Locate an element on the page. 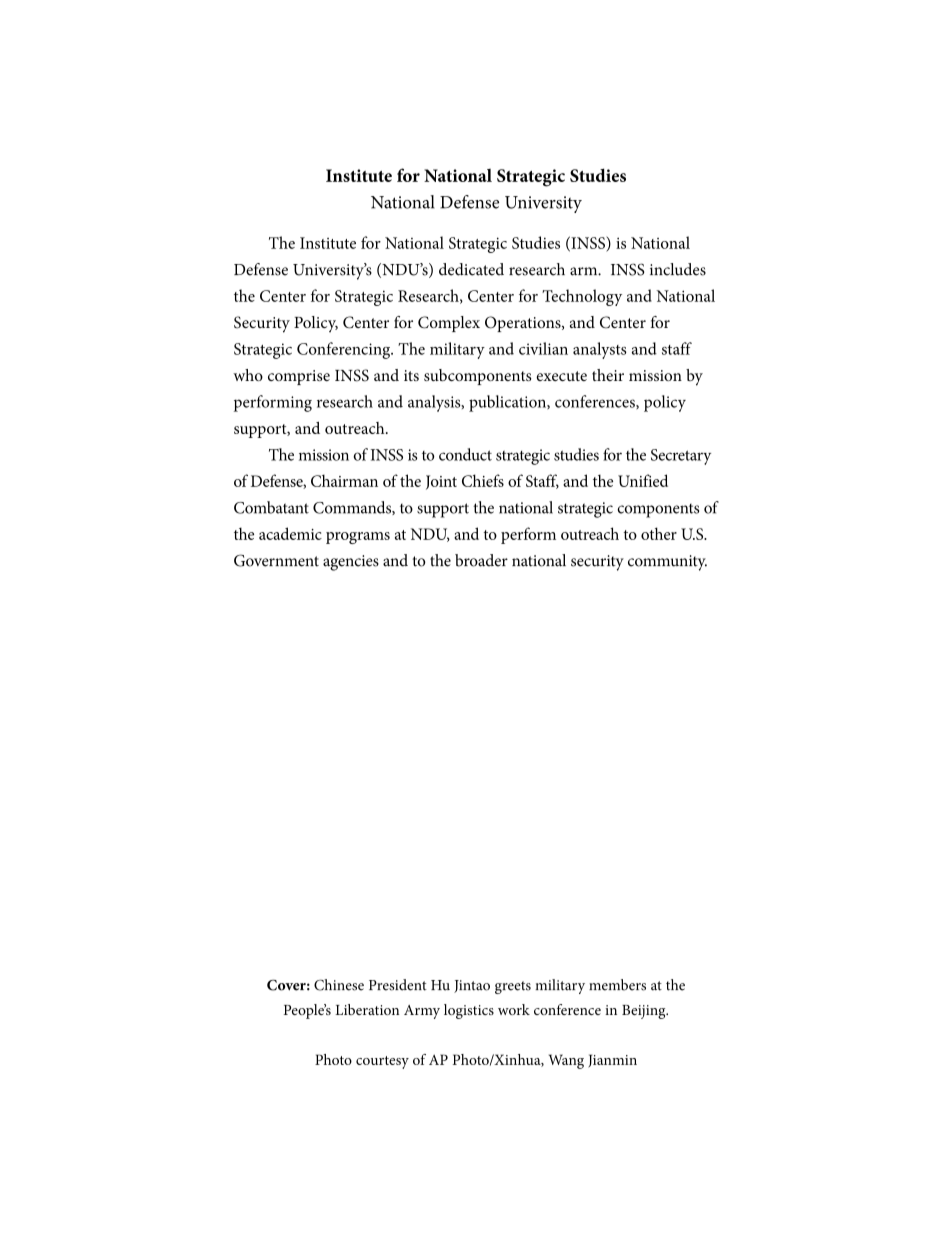 The image size is (952, 1233). Conferencing is located at coordinates (345, 350).
